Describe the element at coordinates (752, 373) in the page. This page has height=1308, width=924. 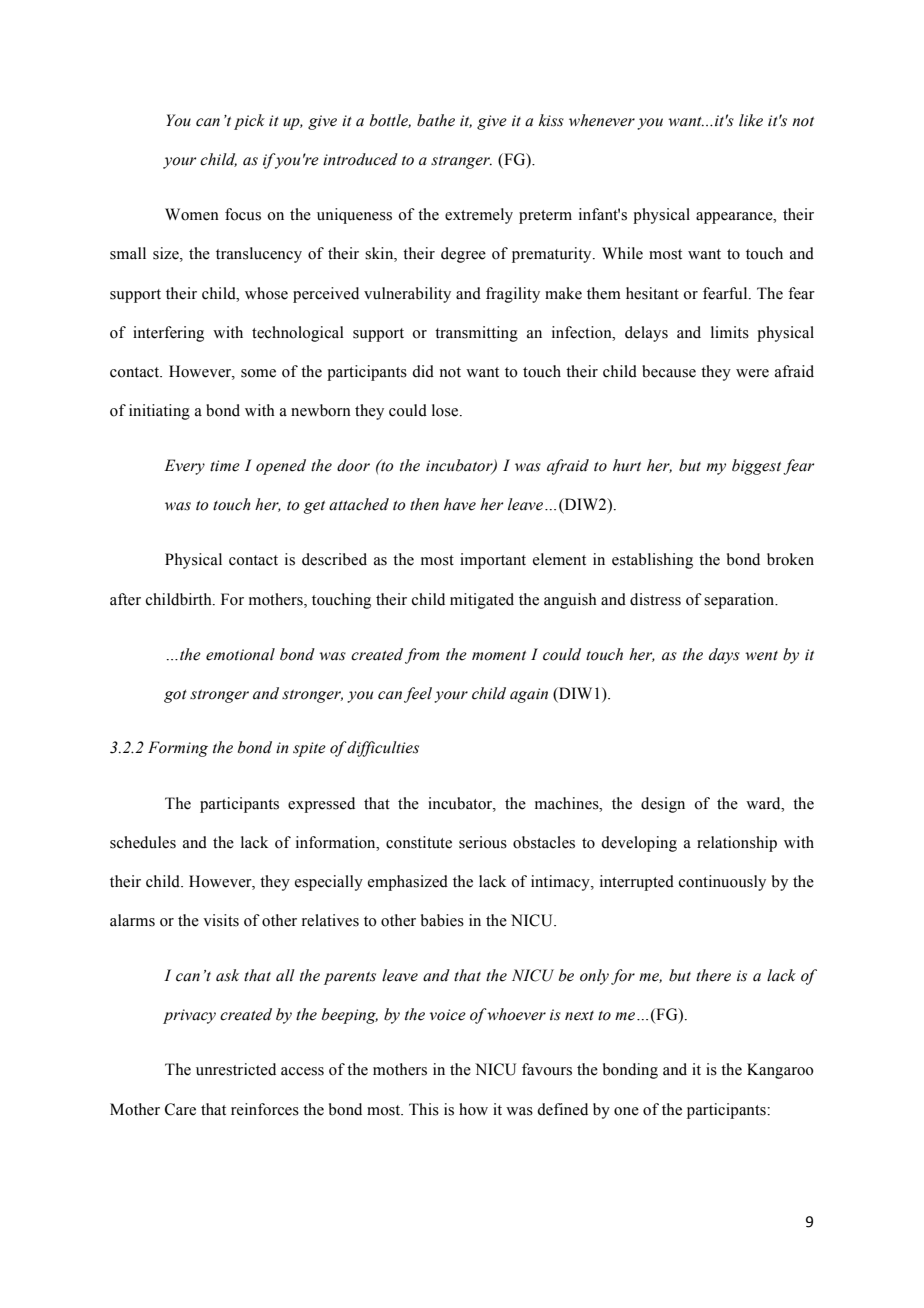
I see `were` at that location.
